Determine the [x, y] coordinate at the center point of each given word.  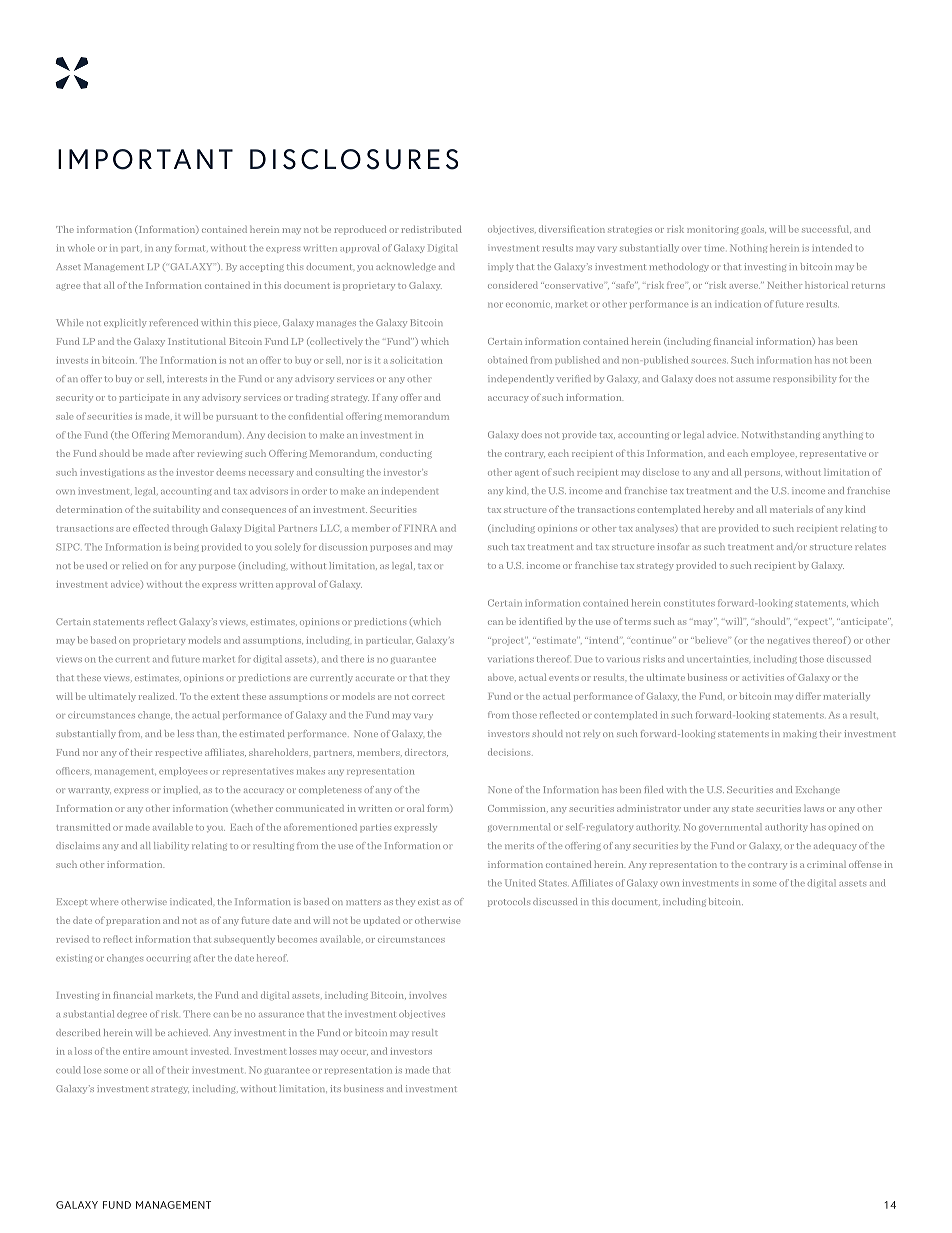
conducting [406, 454]
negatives [788, 641]
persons [763, 474]
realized [158, 696]
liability [171, 846]
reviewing [219, 454]
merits [519, 845]
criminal [826, 864]
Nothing [748, 248]
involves [427, 995]
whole [81, 248]
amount [170, 1052]
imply [501, 267]
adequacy [835, 846]
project [508, 641]
